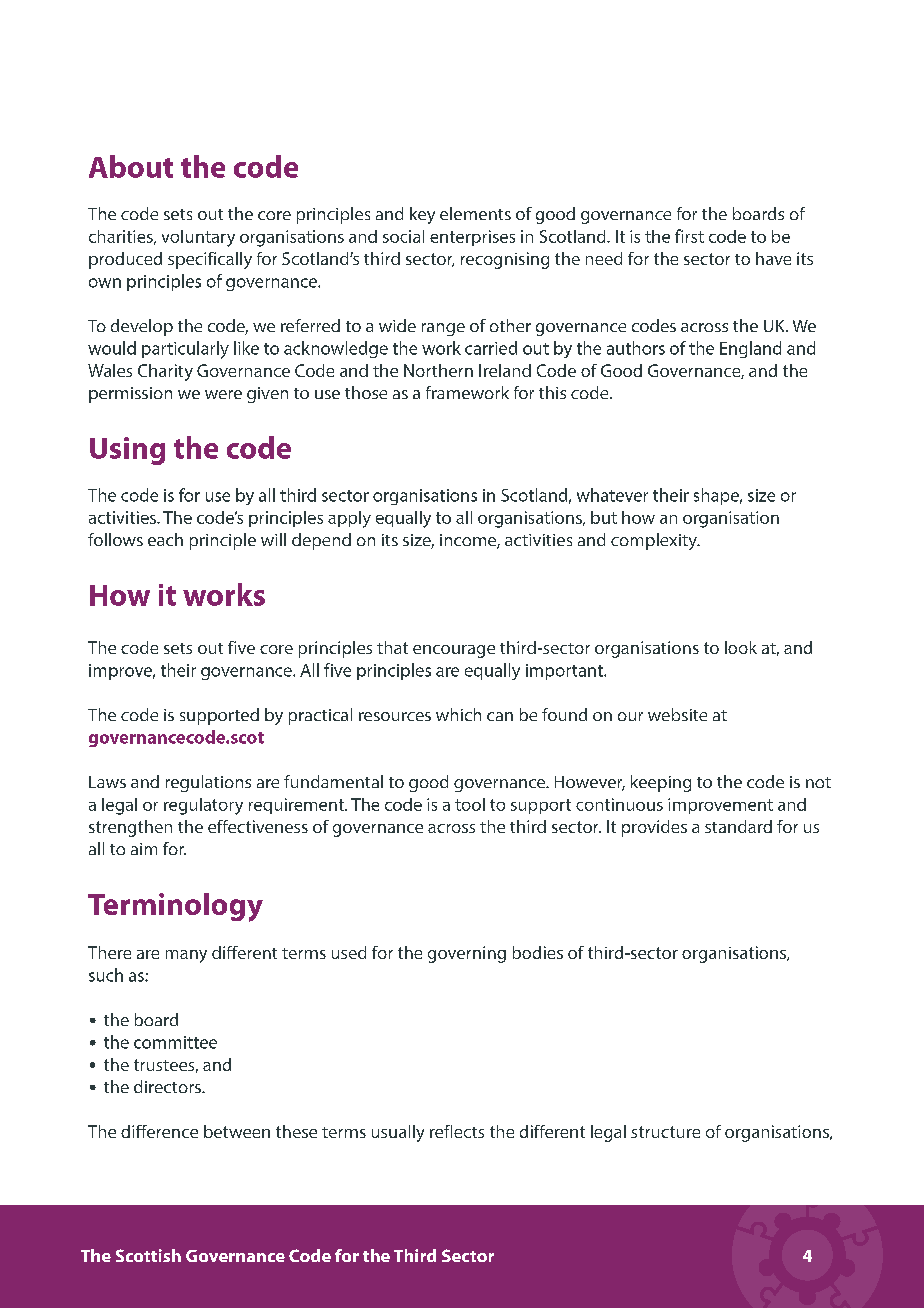 This screenshot has height=1308, width=924. What do you see at coordinates (165, 539) in the screenshot?
I see `each` at bounding box center [165, 539].
